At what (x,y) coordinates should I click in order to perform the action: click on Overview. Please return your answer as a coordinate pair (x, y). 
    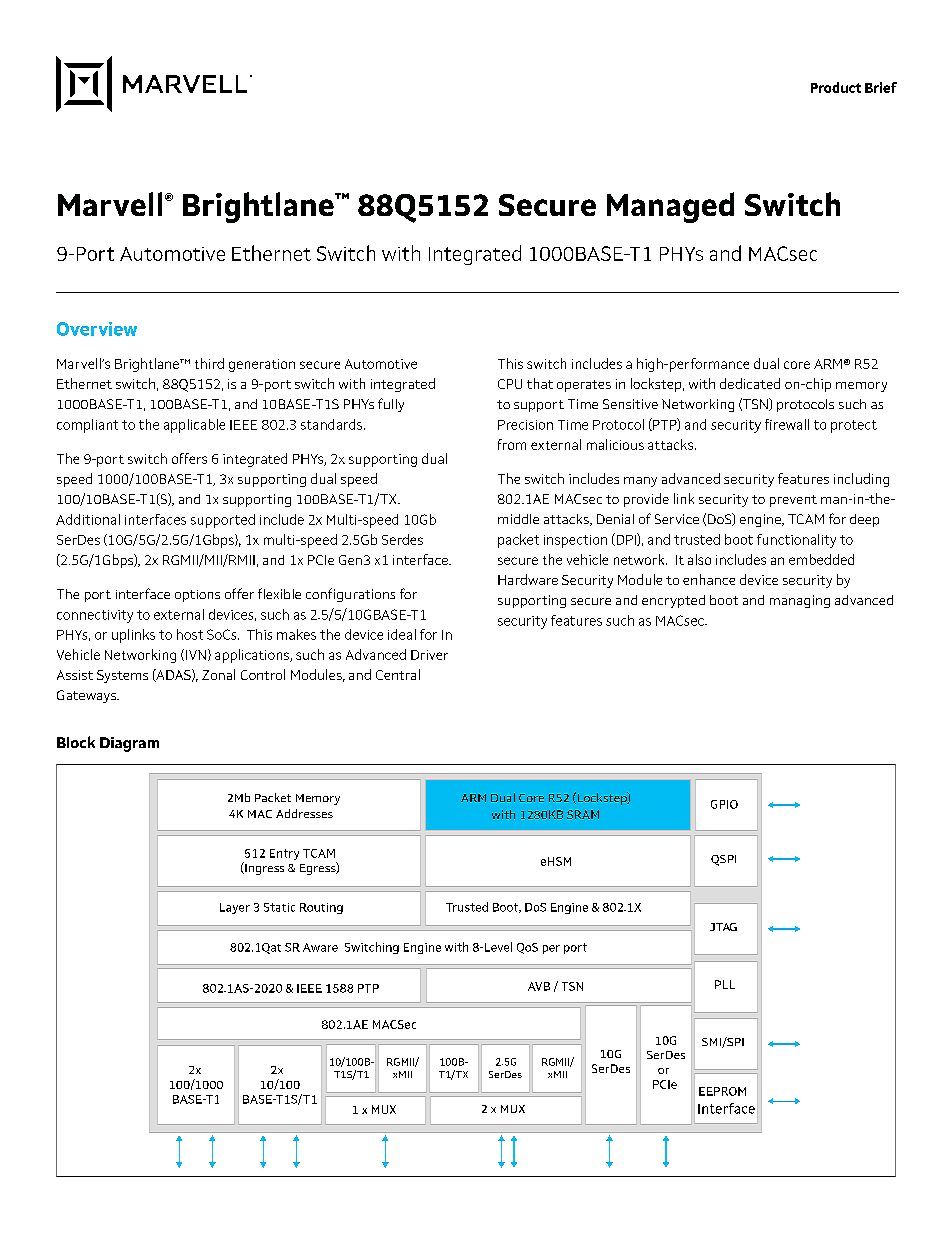
    Looking at the image, I should click on (97, 329).
